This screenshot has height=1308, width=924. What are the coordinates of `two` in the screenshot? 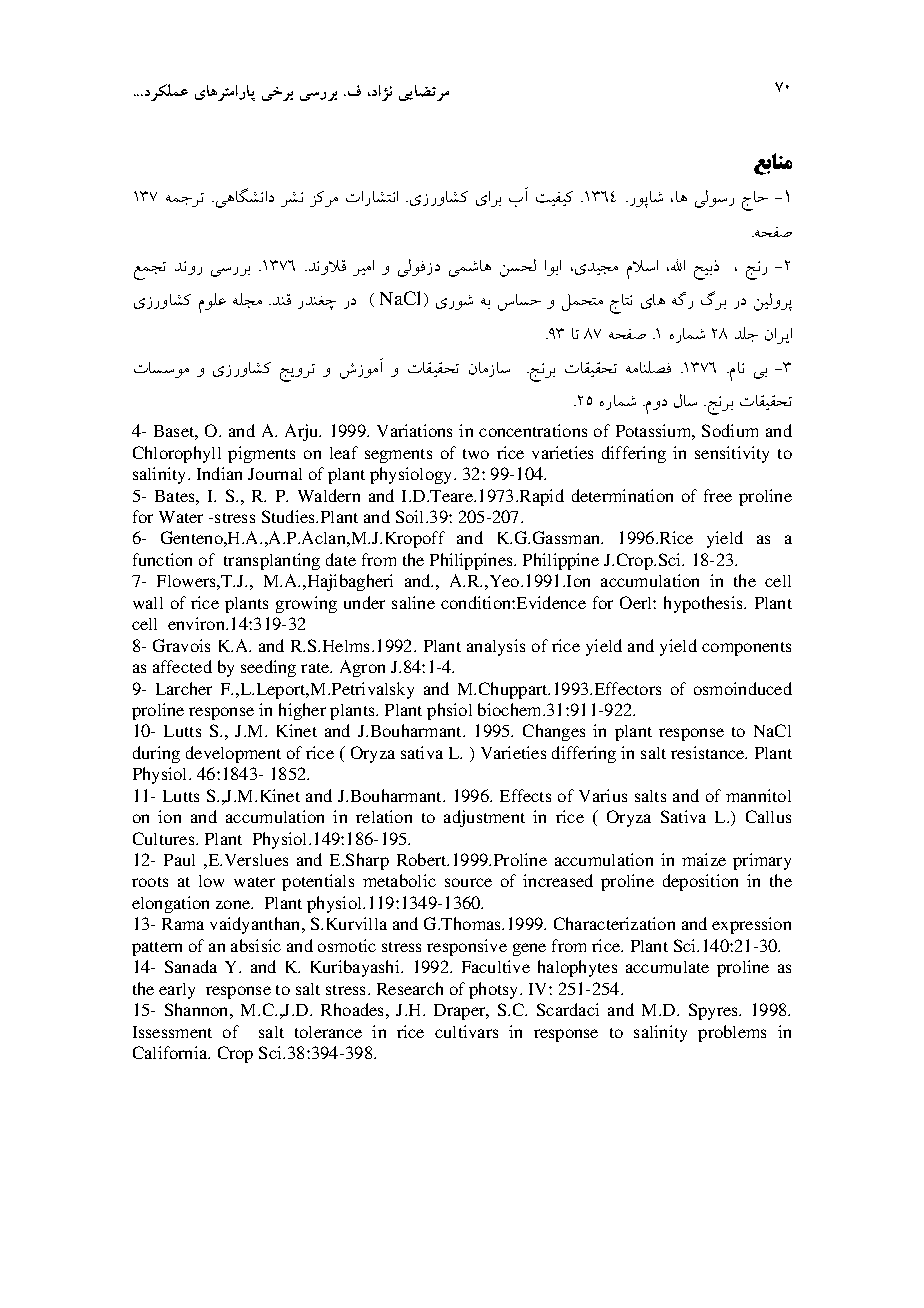 It's located at (476, 454).
